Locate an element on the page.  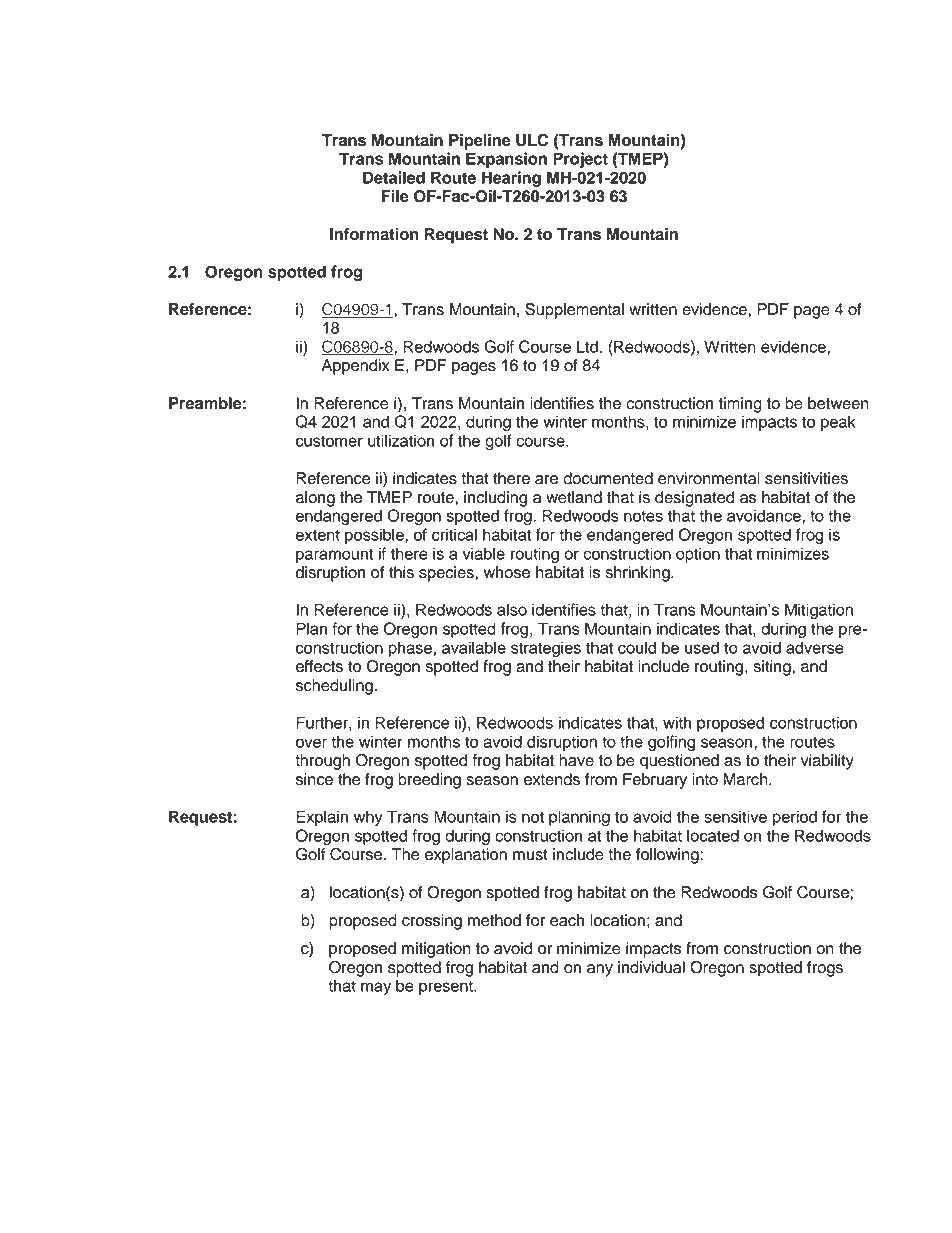
Supplemental is located at coordinates (574, 311).
